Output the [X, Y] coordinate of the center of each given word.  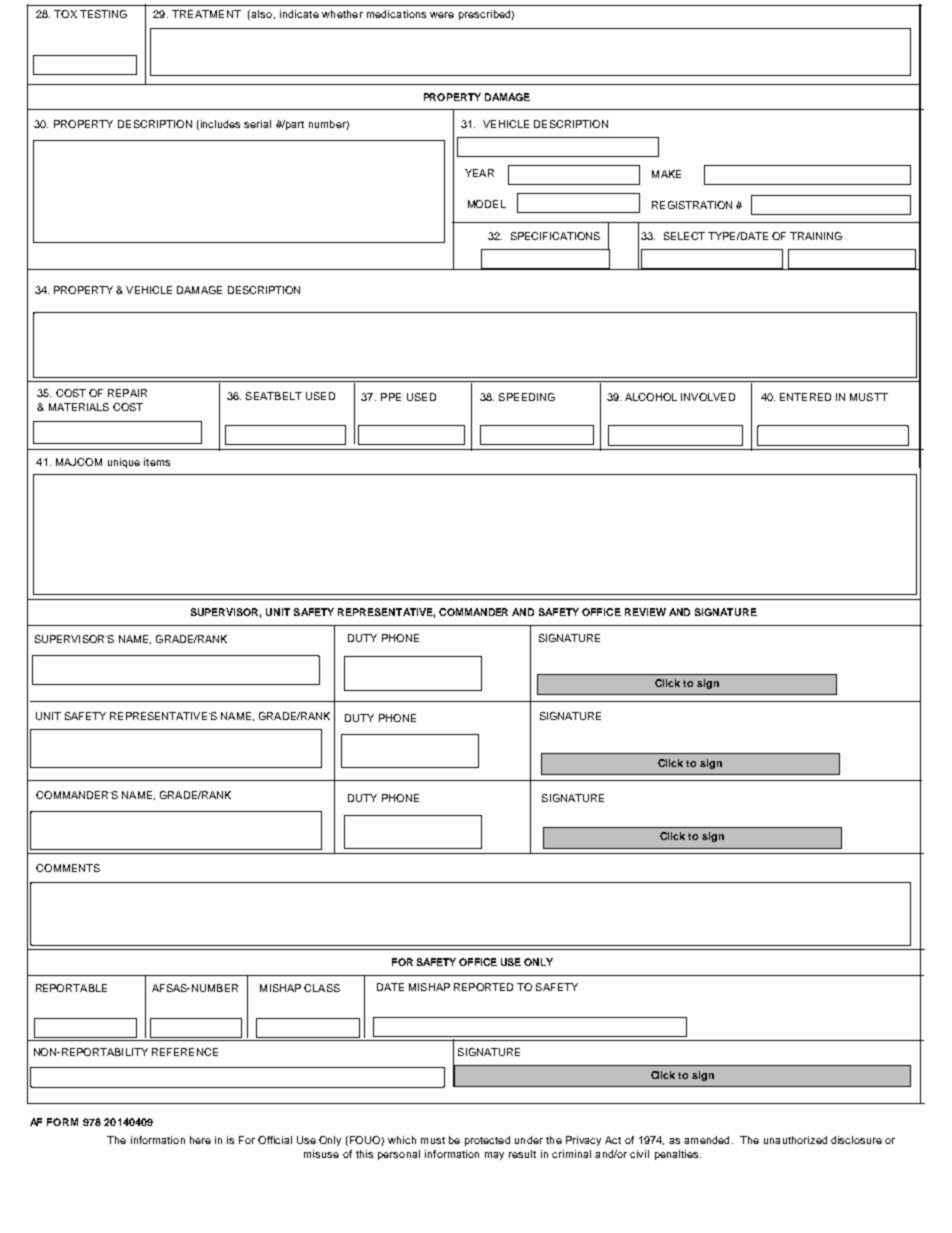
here [200, 1140]
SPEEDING [527, 397]
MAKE [666, 174]
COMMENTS [68, 868]
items [157, 462]
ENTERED [805, 397]
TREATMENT [206, 14]
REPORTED [483, 987]
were [442, 15]
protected [487, 1141]
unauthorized [795, 1140]
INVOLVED [708, 397]
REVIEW [645, 612]
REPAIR [127, 393]
